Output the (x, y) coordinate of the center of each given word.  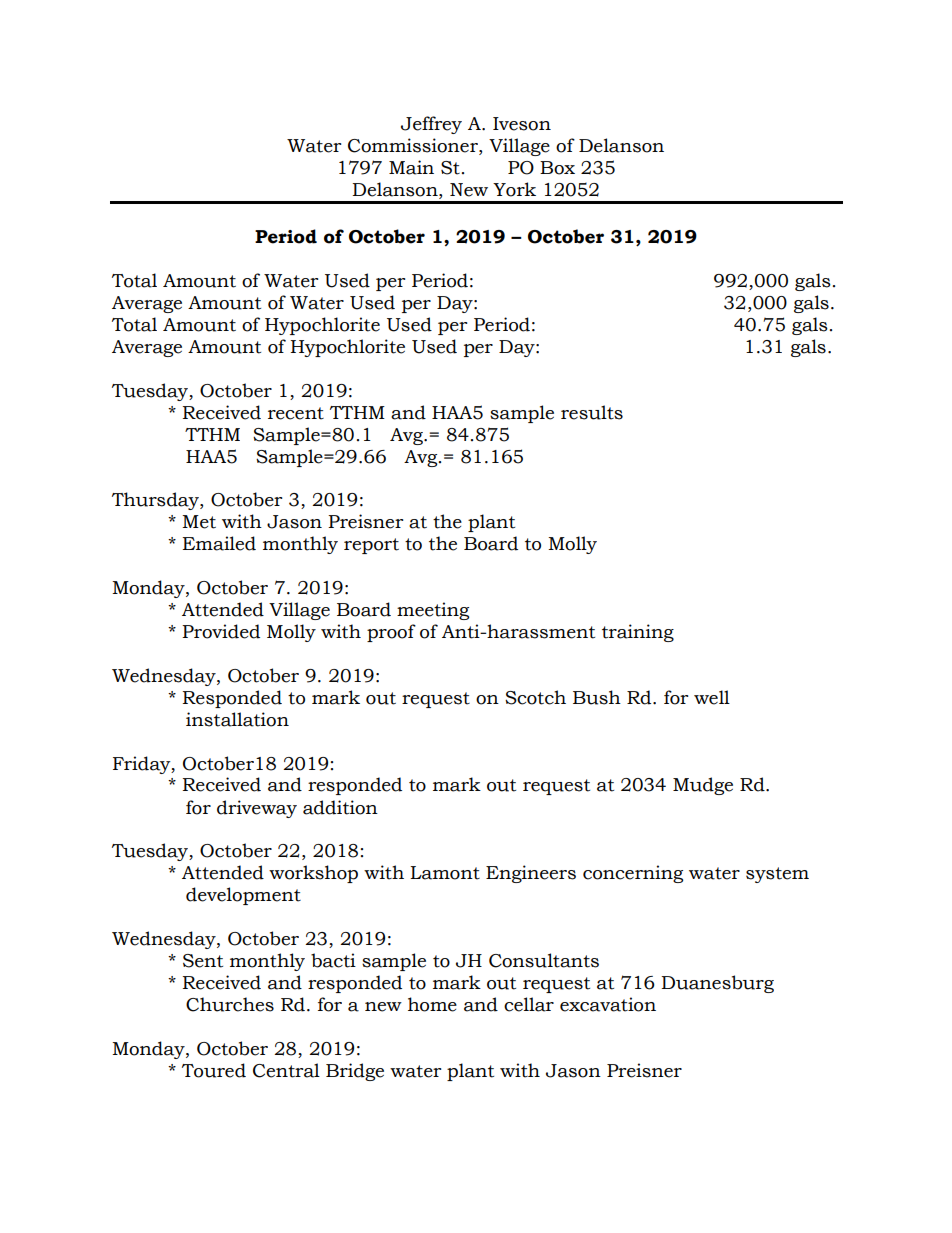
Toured (214, 1070)
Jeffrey (431, 125)
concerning (633, 874)
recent (296, 413)
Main (411, 167)
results (592, 412)
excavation (608, 1004)
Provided (221, 631)
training (638, 633)
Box (557, 168)
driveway (257, 809)
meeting (433, 611)
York (514, 189)
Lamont (445, 873)
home (432, 1004)
